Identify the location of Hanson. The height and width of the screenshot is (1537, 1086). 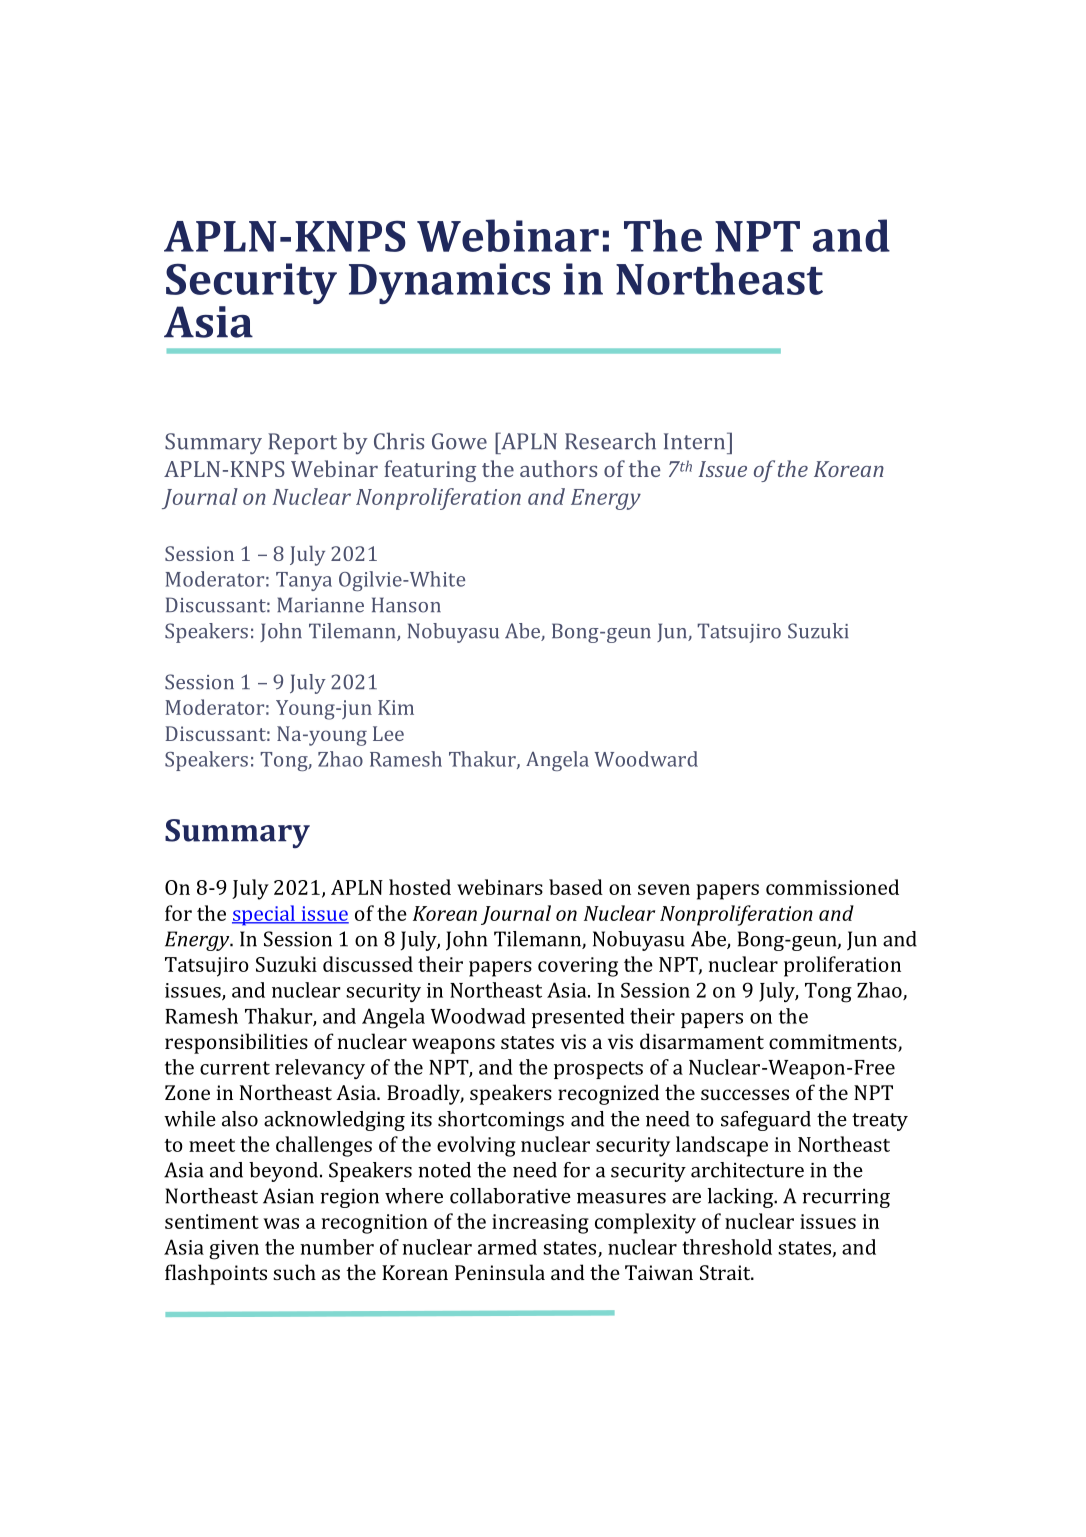
(406, 605).
